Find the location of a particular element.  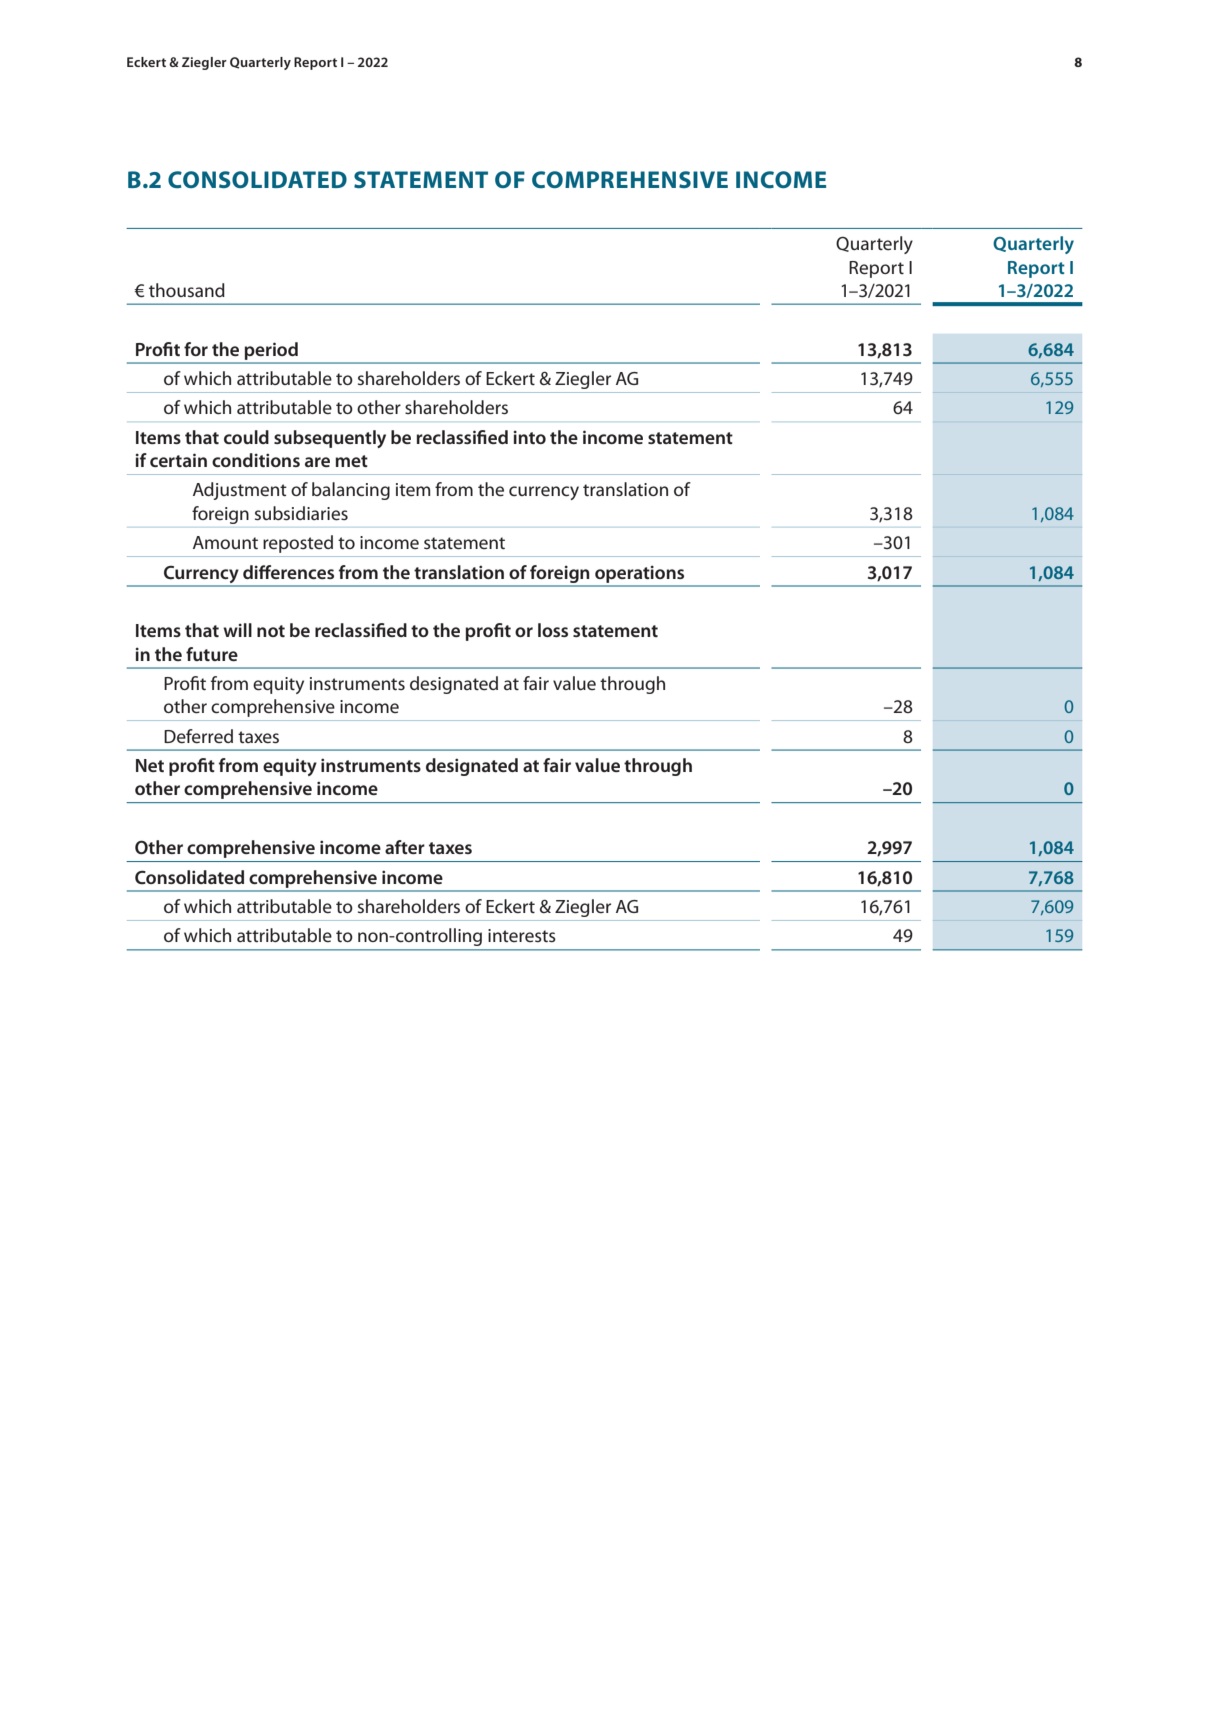

after is located at coordinates (405, 847).
